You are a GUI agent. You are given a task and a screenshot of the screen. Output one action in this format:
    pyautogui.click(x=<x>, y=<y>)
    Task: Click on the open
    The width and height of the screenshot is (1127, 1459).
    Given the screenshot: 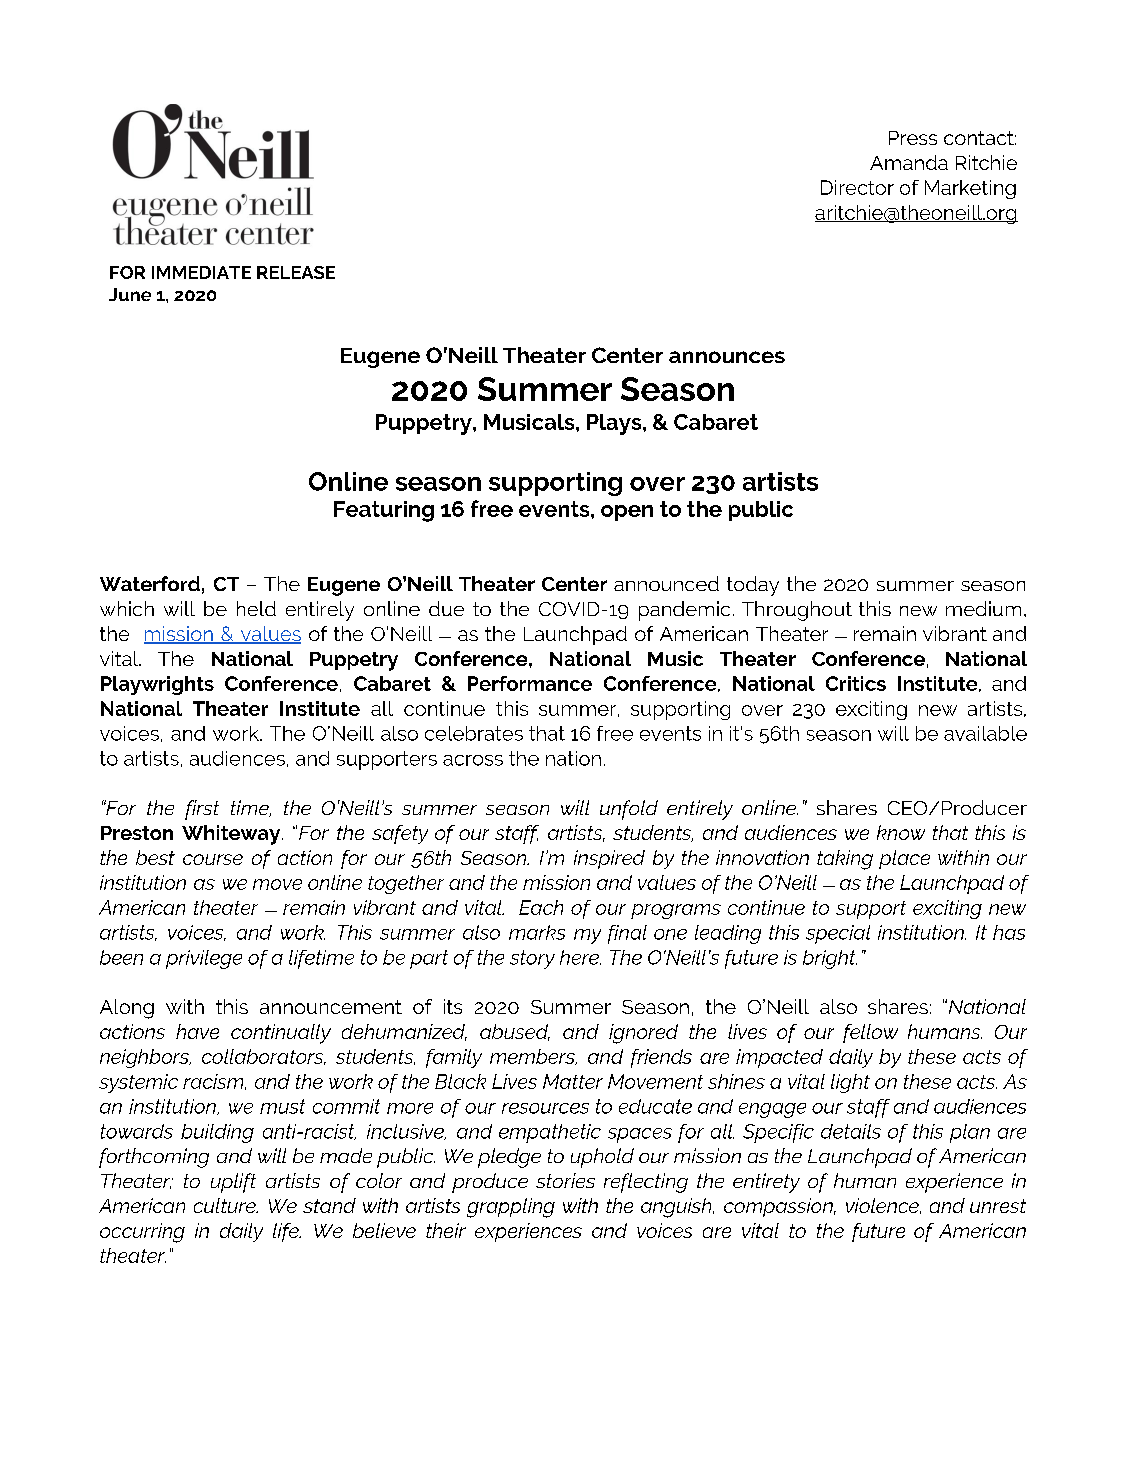 What is the action you would take?
    pyautogui.click(x=627, y=513)
